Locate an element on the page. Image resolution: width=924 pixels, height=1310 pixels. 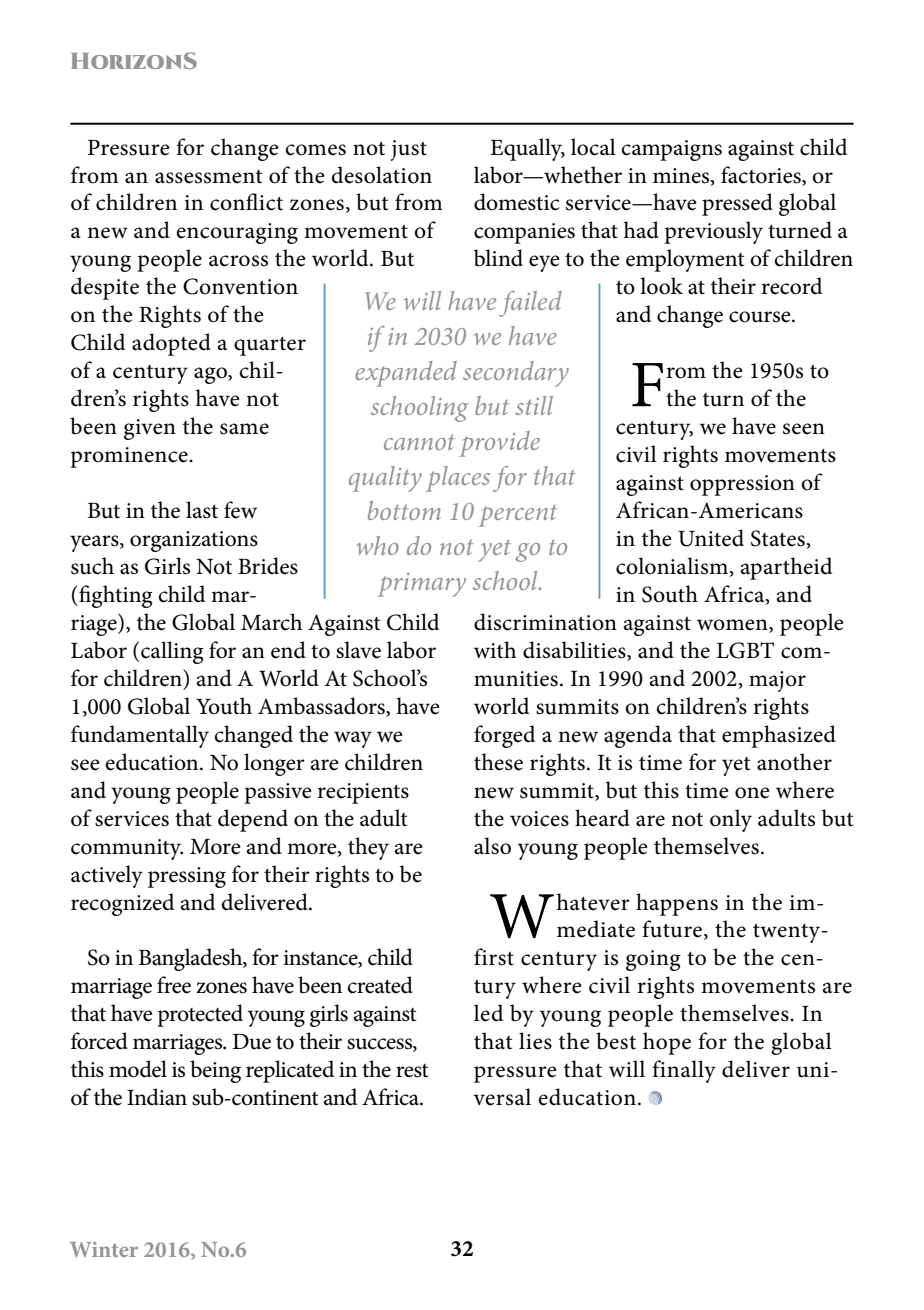
major is located at coordinates (777, 681).
